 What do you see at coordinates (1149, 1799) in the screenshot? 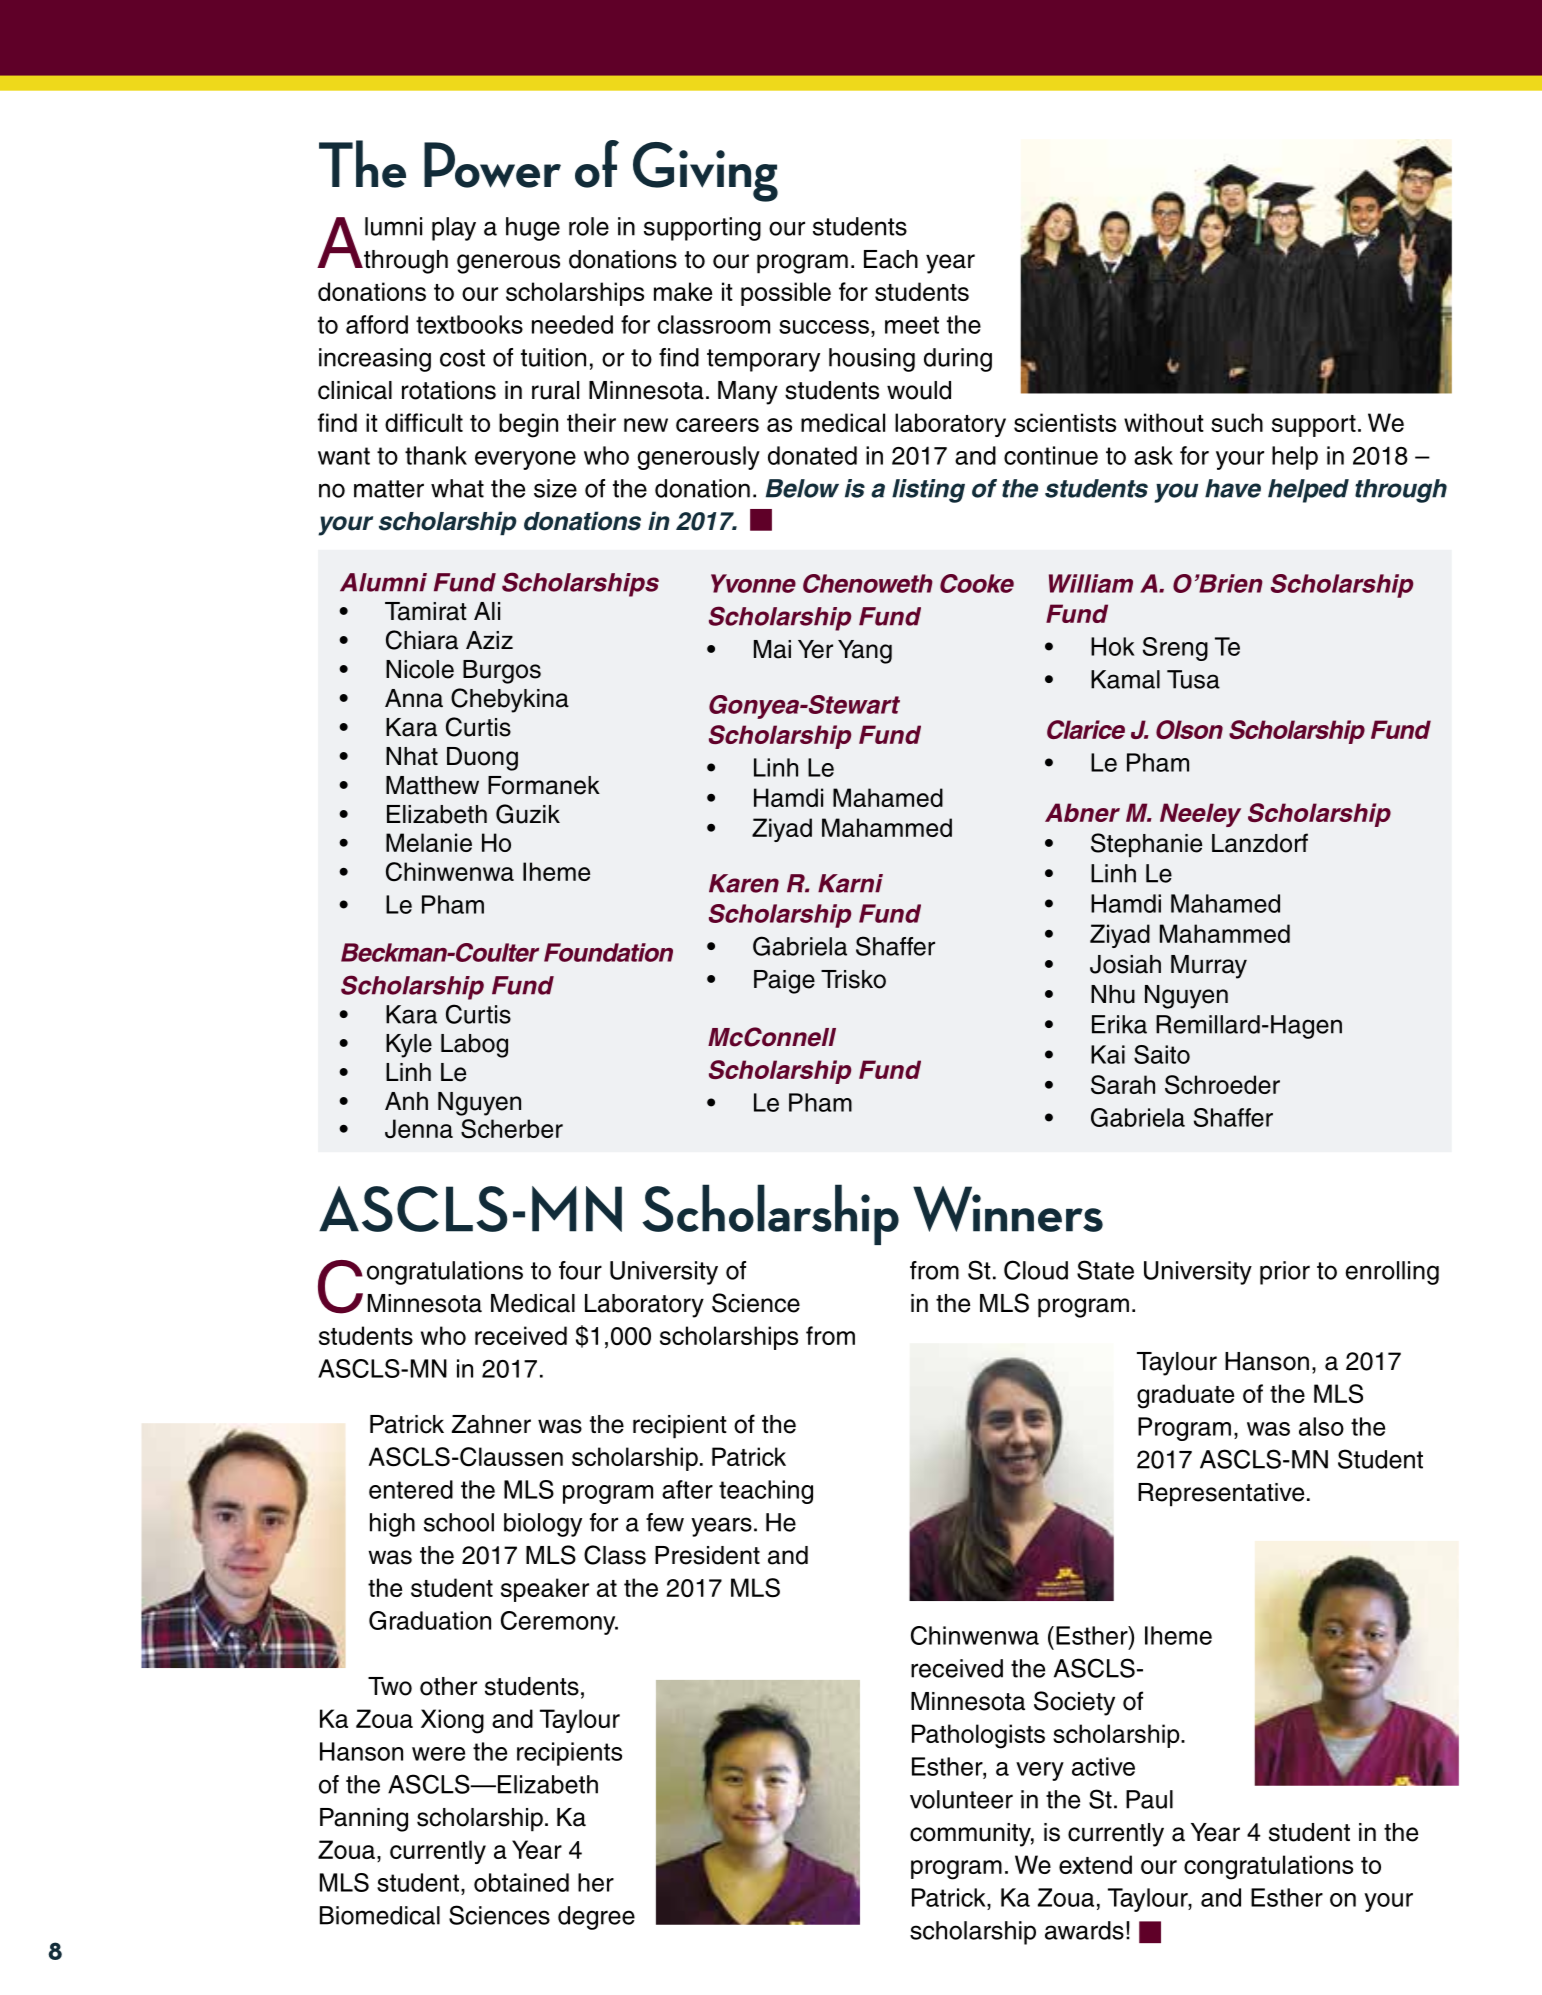
I see `Paul` at bounding box center [1149, 1799].
